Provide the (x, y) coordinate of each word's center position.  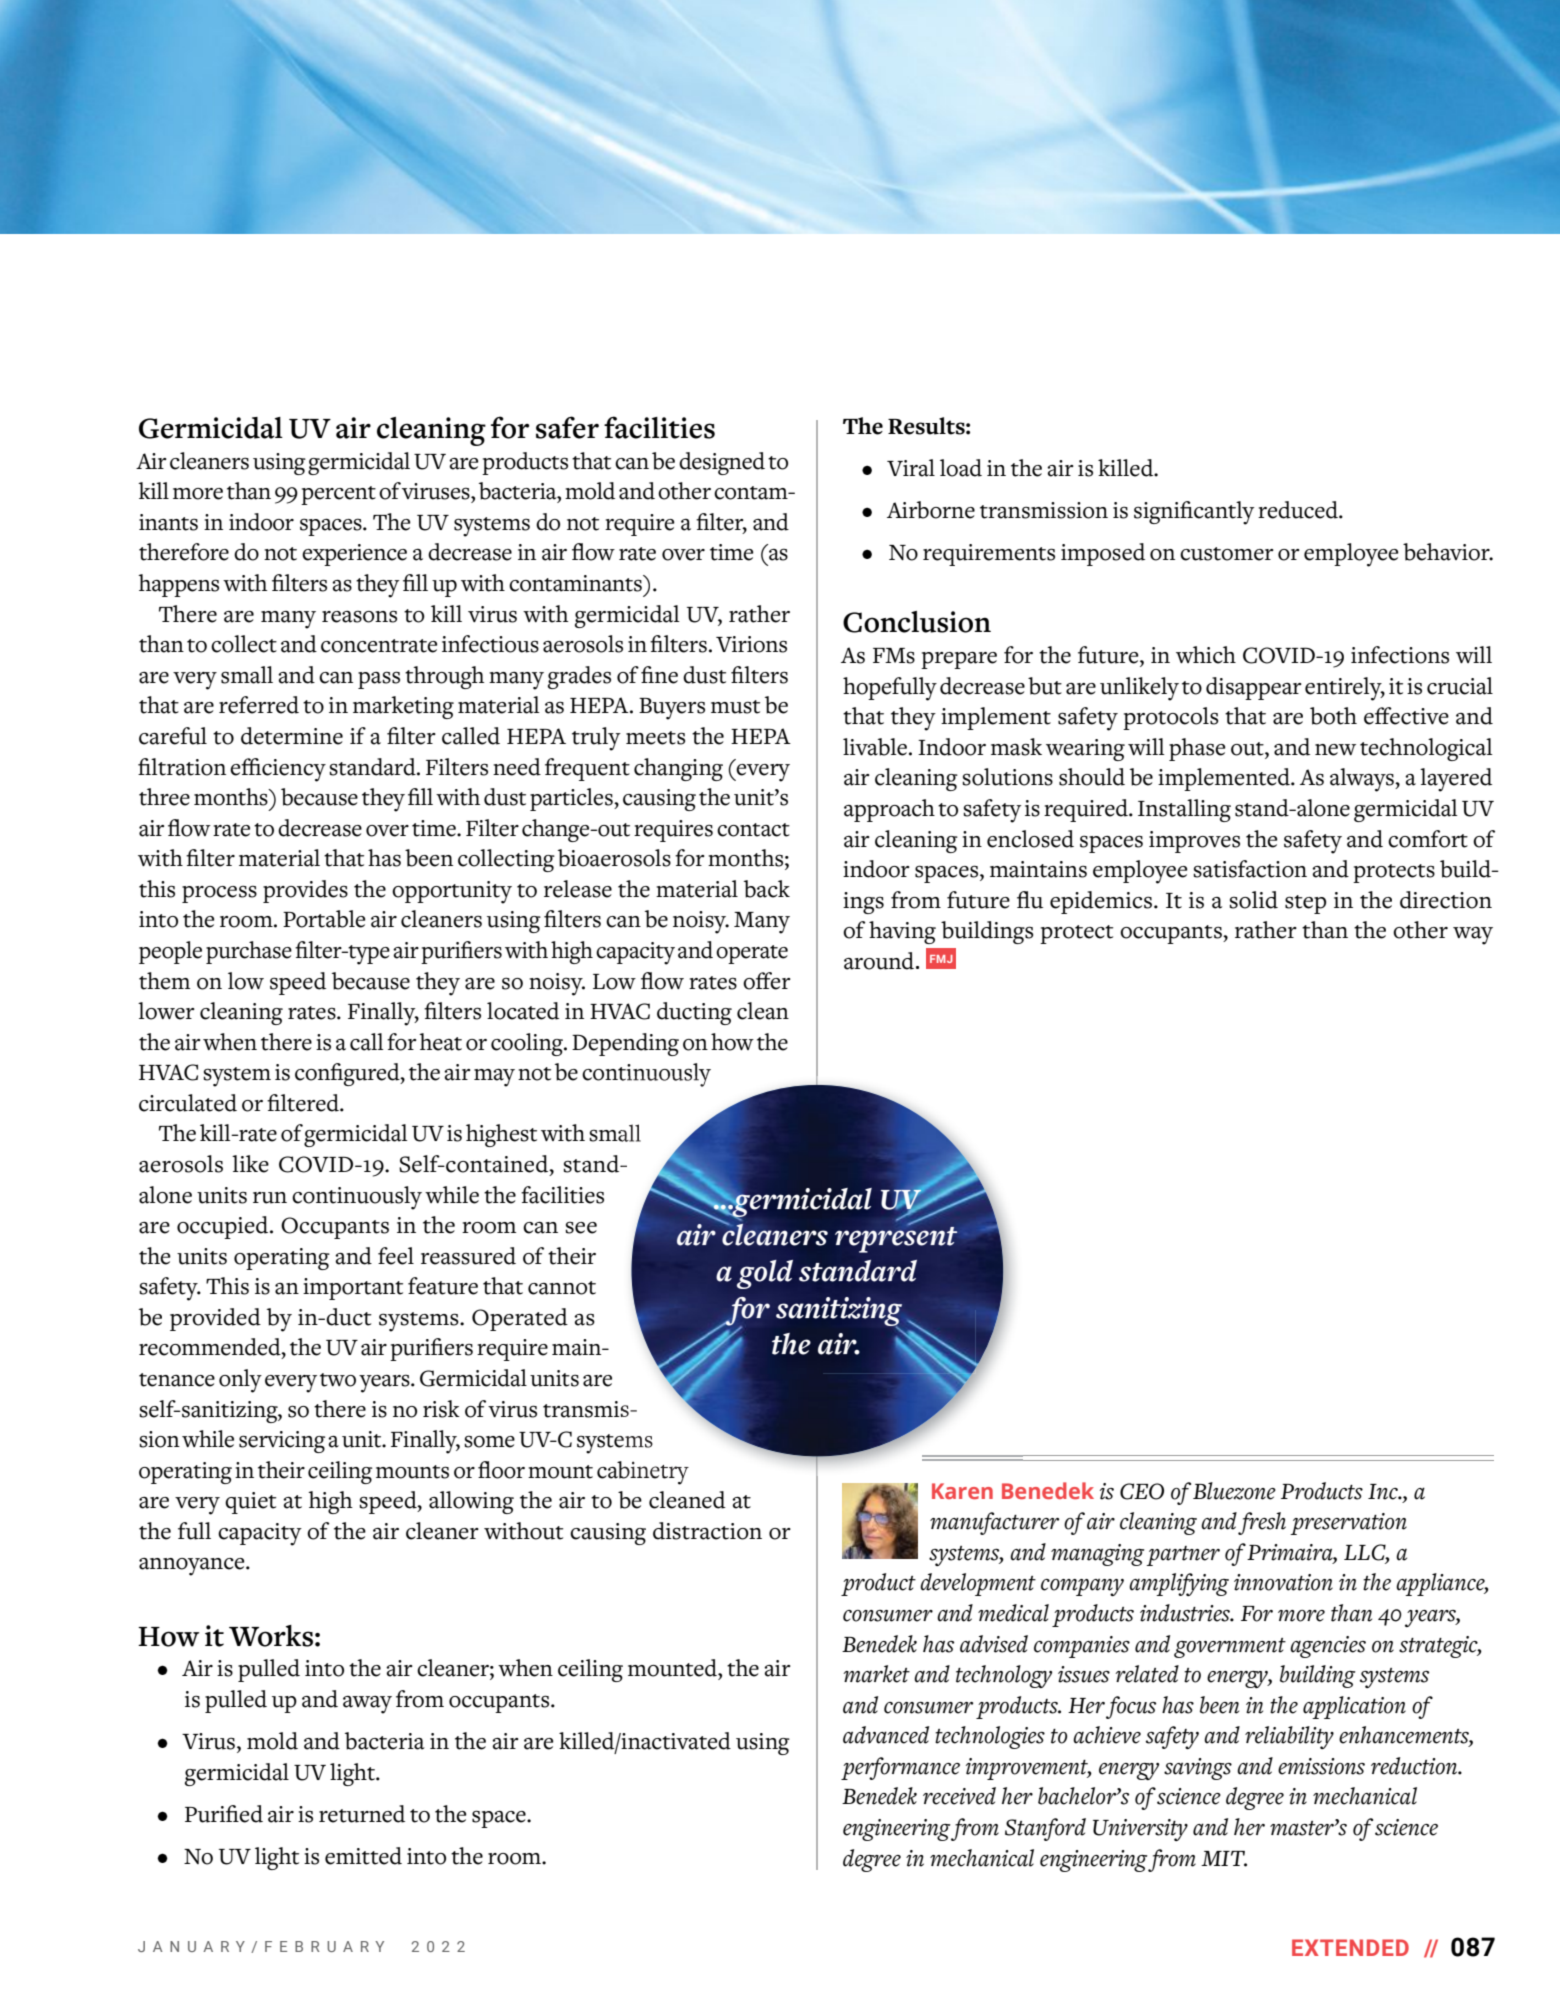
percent (338, 495)
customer (1227, 554)
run (270, 1198)
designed (722, 463)
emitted (363, 1856)
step (1305, 904)
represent (896, 1238)
